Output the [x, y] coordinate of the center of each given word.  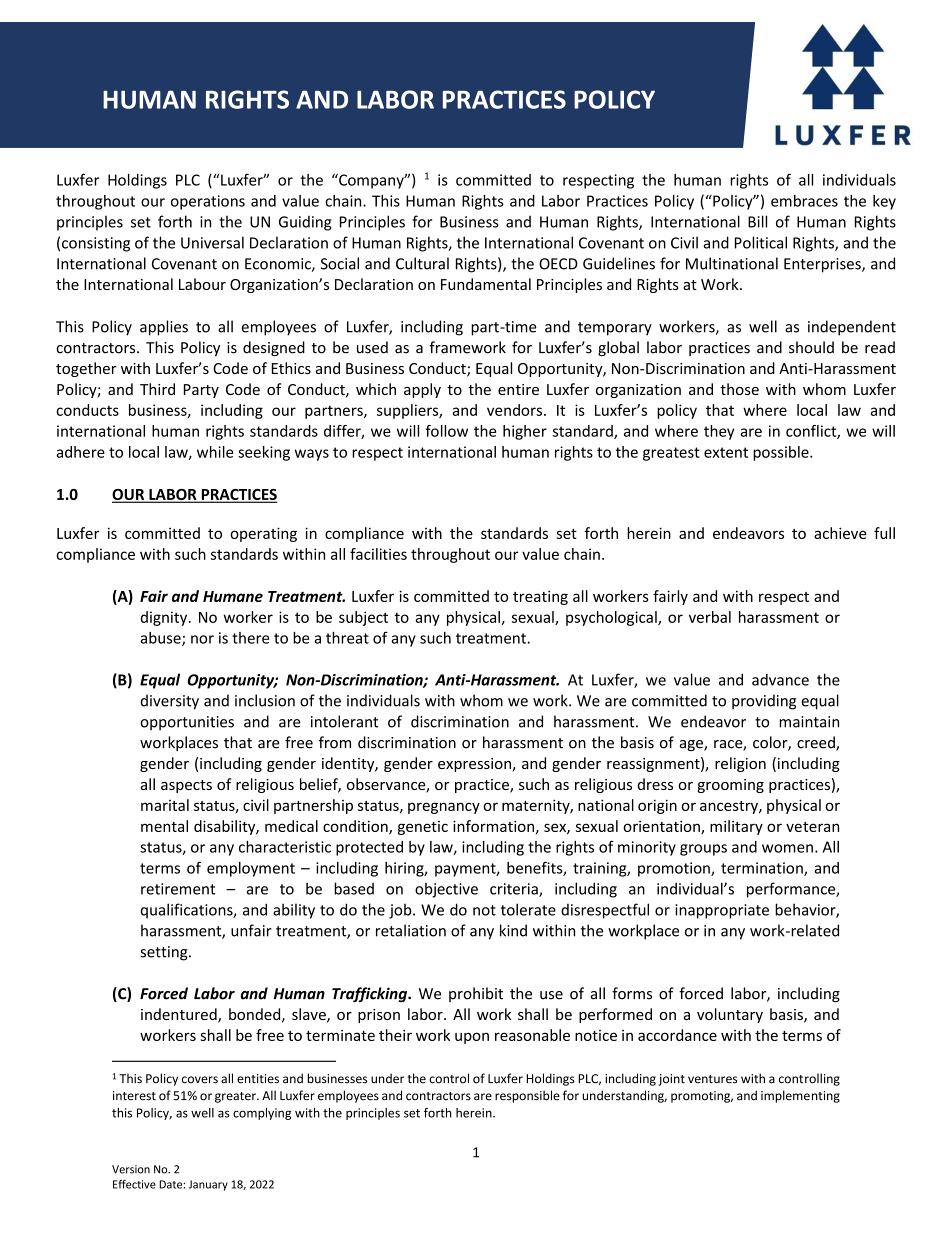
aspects [186, 786]
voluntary [730, 1015]
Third [157, 389]
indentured [180, 1015]
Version [131, 1169]
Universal [212, 242]
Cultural [422, 263]
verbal [710, 617]
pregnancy [444, 808]
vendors [514, 410]
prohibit [476, 994]
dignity [165, 618]
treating [540, 597]
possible [782, 453]
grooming [730, 786]
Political [761, 242]
